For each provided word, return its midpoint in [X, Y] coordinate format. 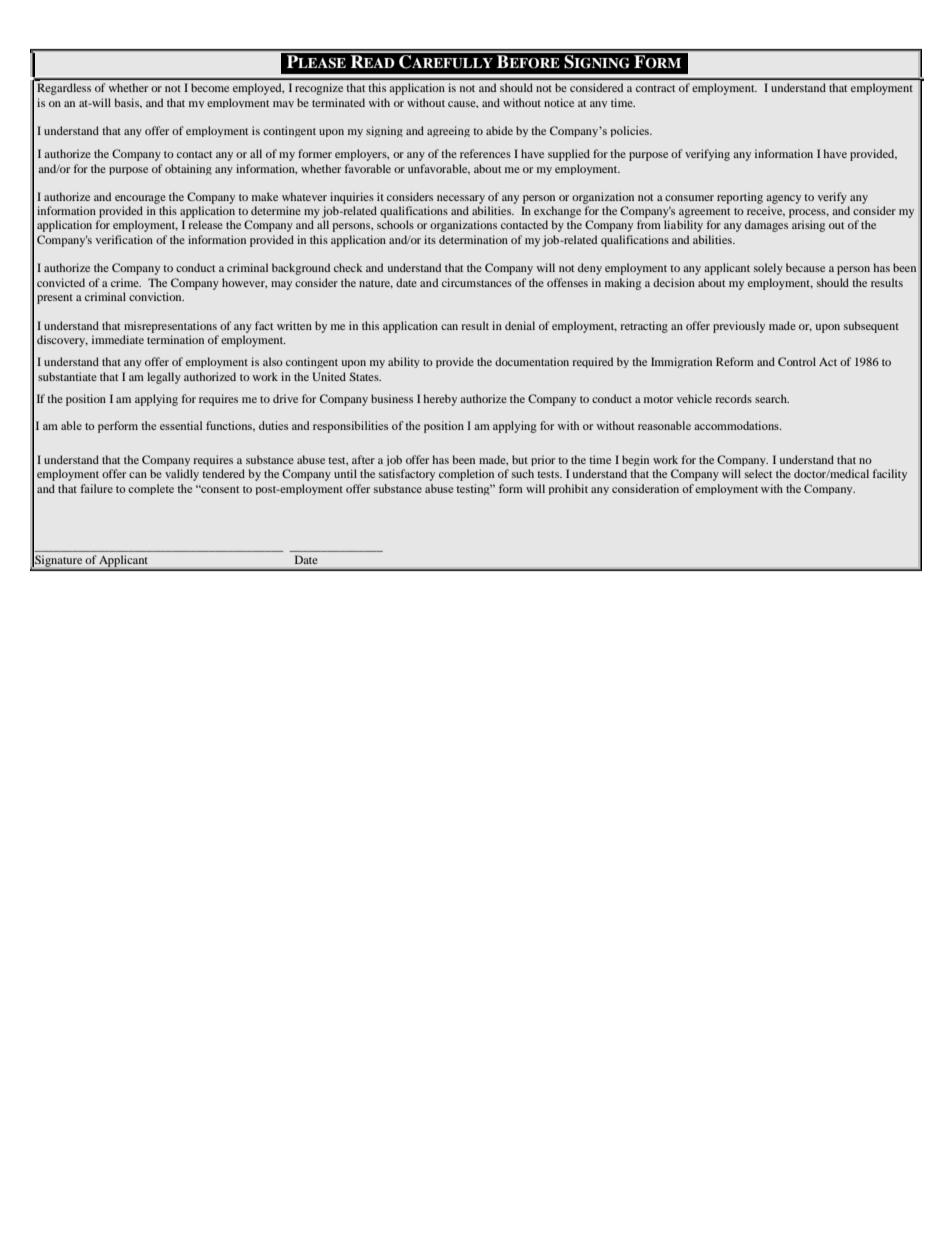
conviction [156, 296]
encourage [140, 199]
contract [655, 88]
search [772, 398]
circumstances [477, 282]
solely [768, 269]
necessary [461, 199]
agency [783, 199]
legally [164, 378]
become [210, 87]
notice [559, 102]
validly [182, 475]
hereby [440, 400]
